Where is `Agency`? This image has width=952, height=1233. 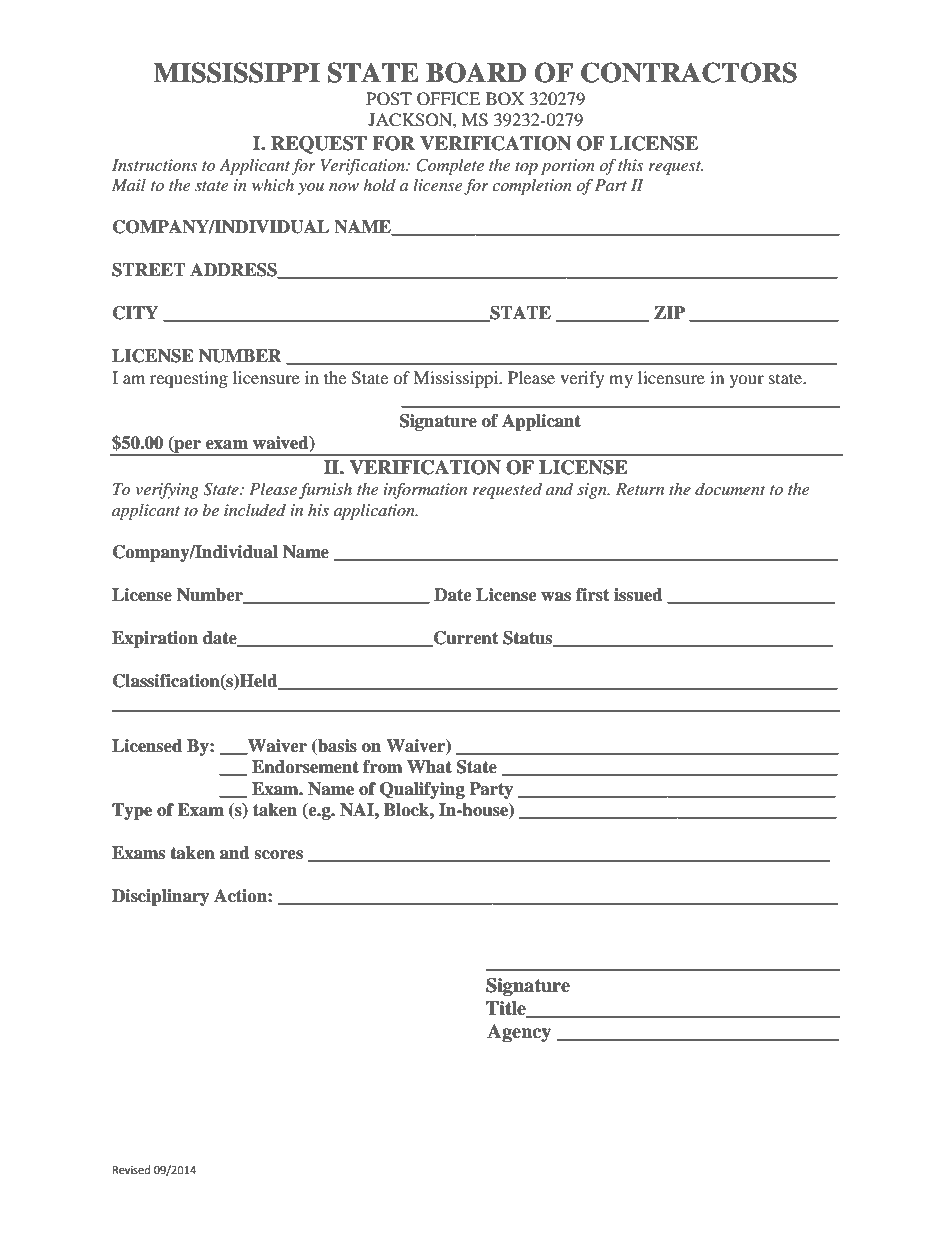 Agency is located at coordinates (519, 1033).
